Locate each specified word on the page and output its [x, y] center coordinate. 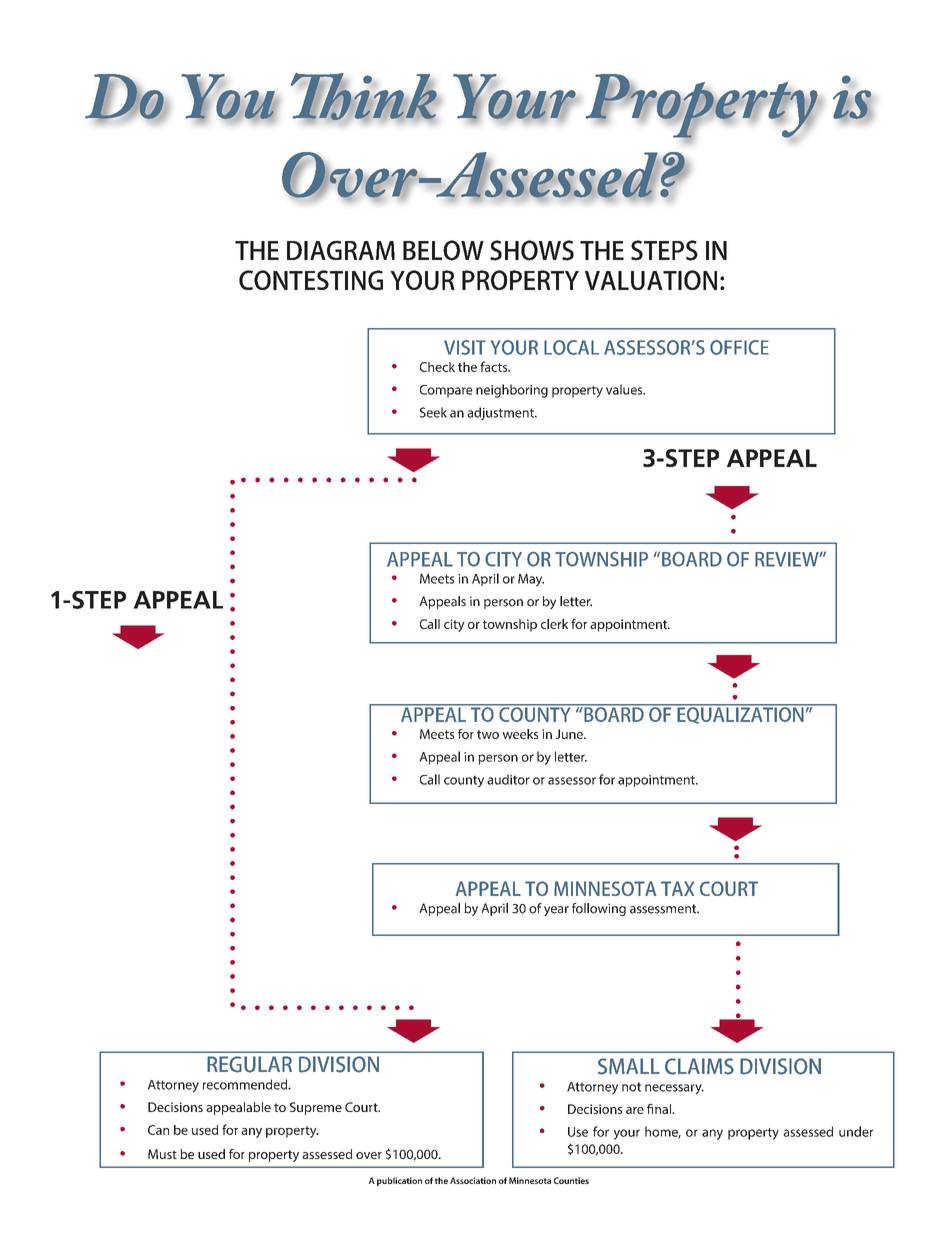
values [625, 389]
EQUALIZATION [740, 714]
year [556, 911]
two [488, 734]
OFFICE [739, 347]
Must [162, 1154]
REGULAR [249, 1064]
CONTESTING [311, 280]
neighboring [512, 391]
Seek [433, 412]
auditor [508, 779]
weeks [520, 734]
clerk [554, 624]
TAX [677, 888]
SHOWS [532, 250]
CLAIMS [699, 1066]
